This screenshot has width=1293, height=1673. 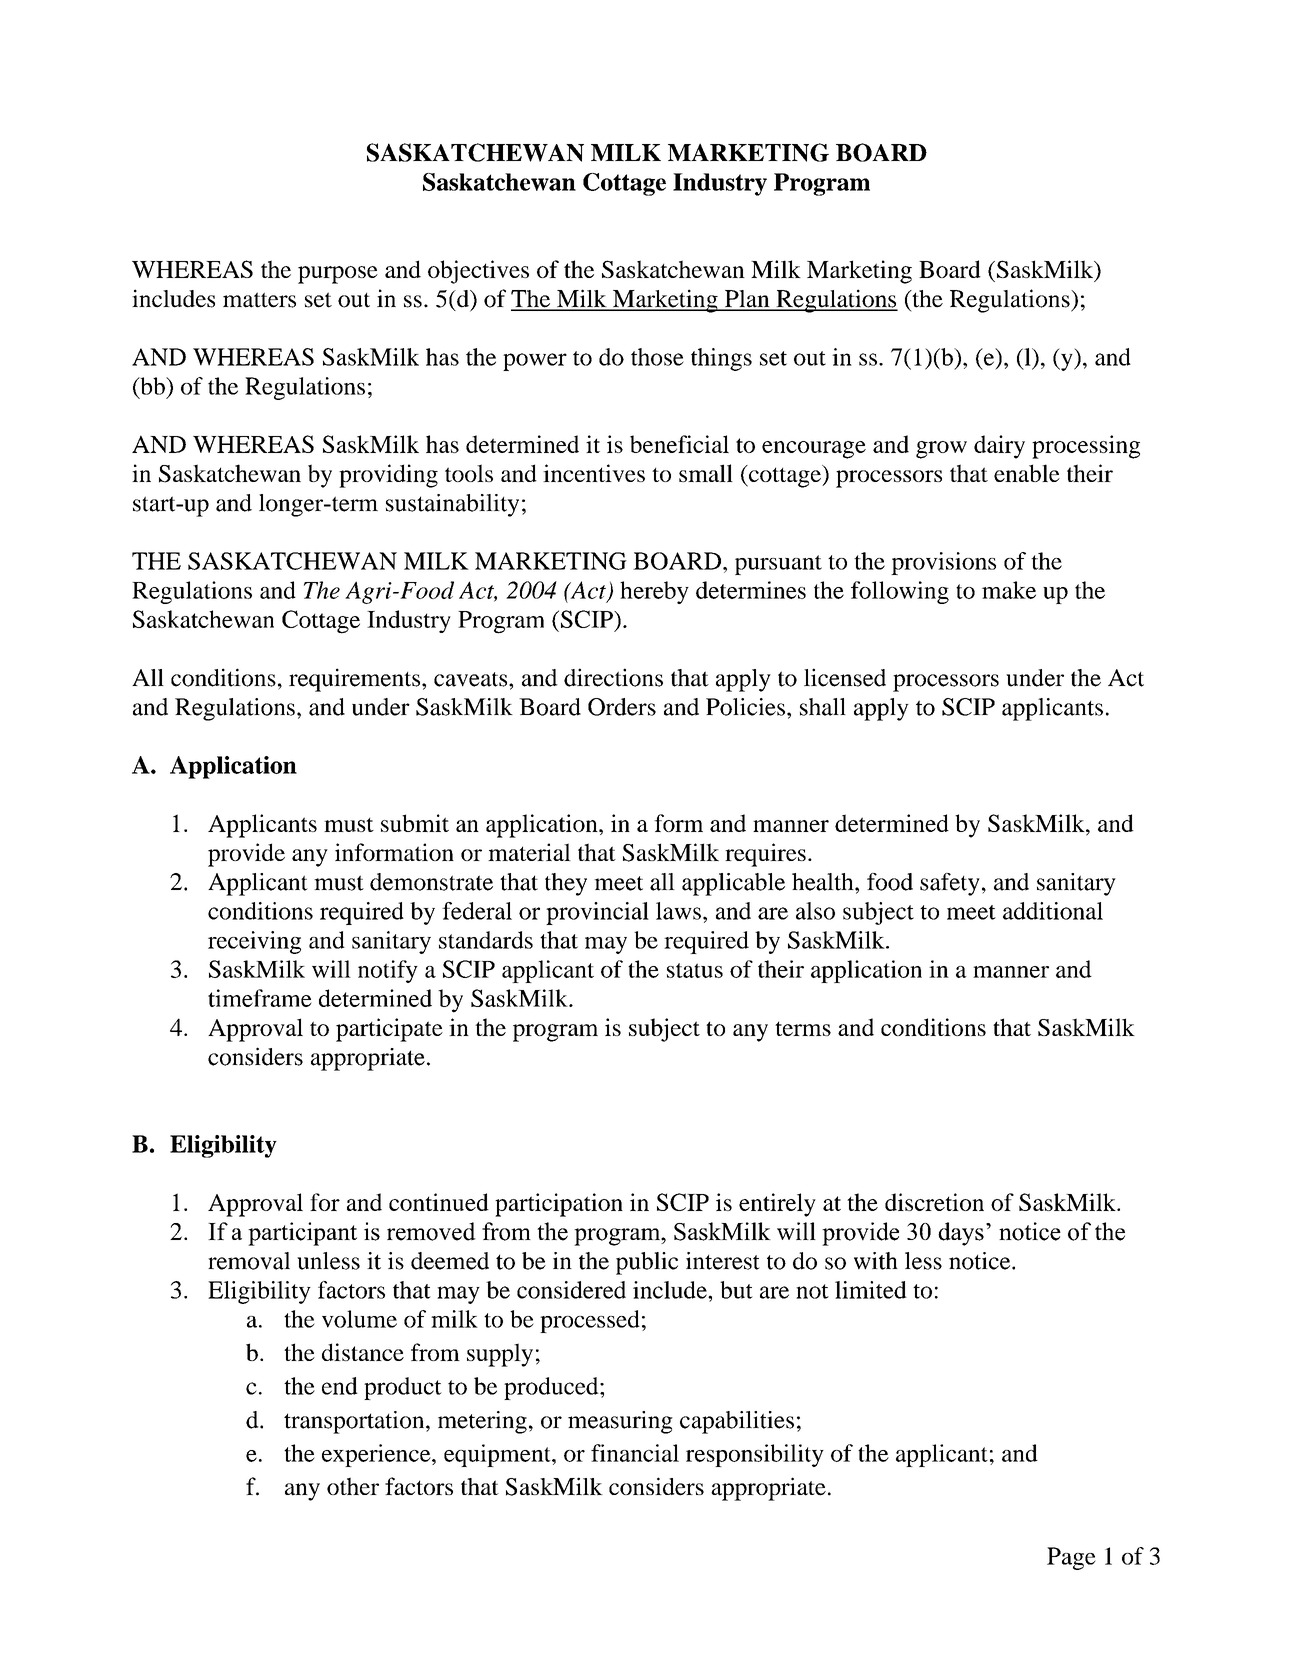 I want to click on requirements, so click(x=356, y=680).
